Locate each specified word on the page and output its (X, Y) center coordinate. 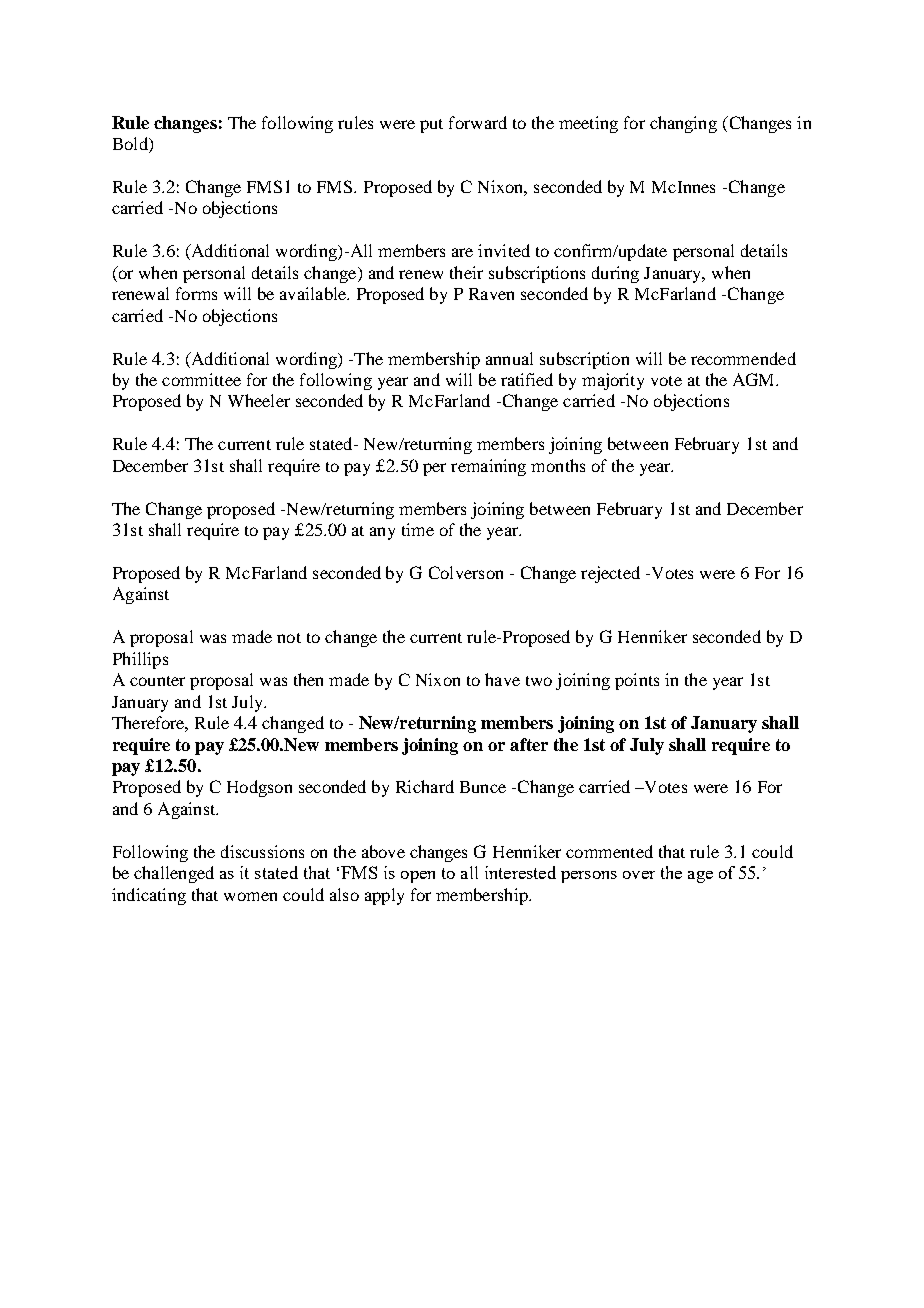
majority (613, 381)
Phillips (140, 660)
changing (683, 124)
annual (509, 358)
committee (201, 379)
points (637, 681)
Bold (131, 145)
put (431, 126)
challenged (174, 874)
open (418, 877)
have (502, 679)
